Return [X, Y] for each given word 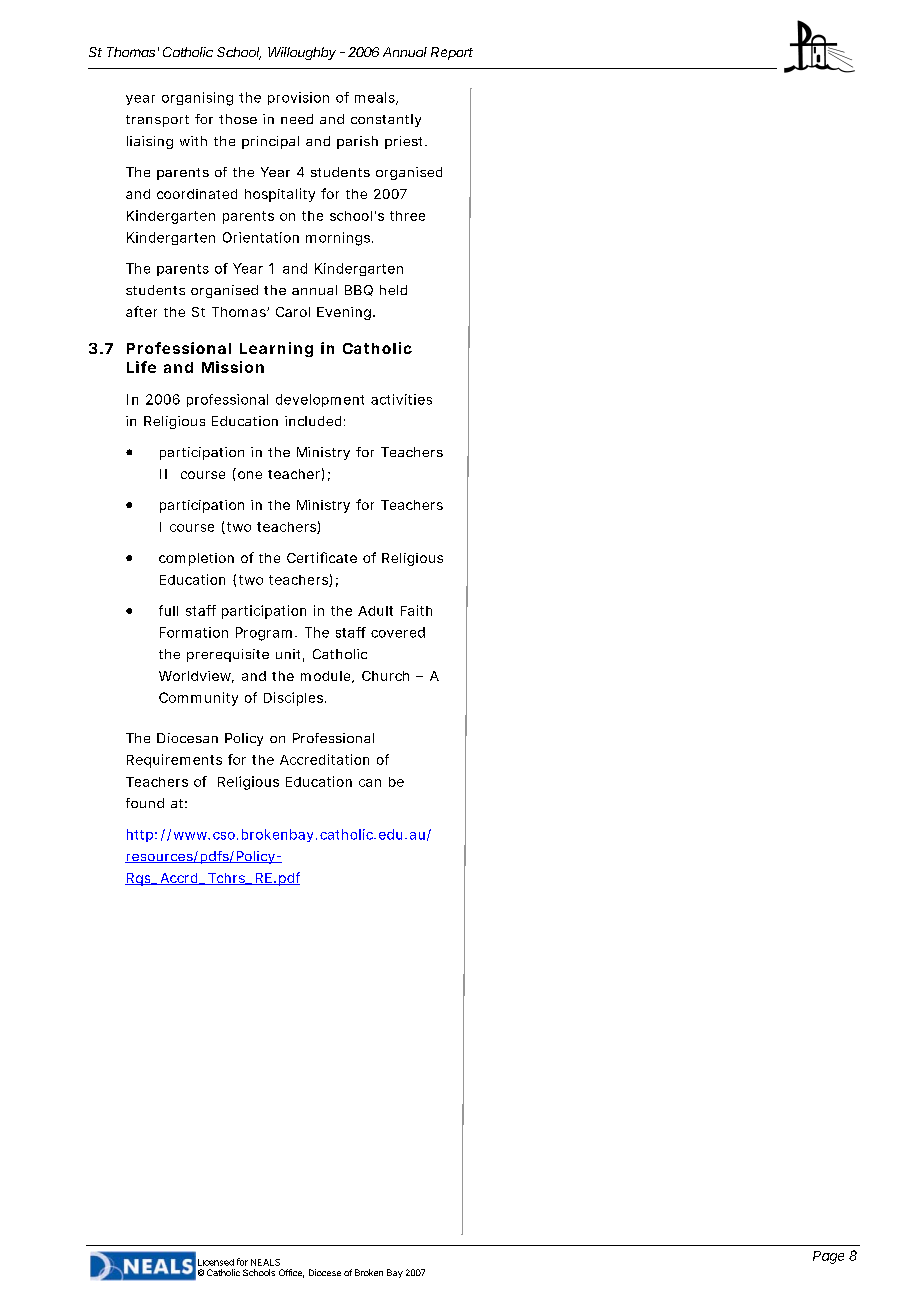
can [370, 783]
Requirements [174, 761]
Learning [276, 349]
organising [197, 99]
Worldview [196, 677]
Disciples [295, 699]
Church [385, 676]
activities [401, 399]
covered [398, 632]
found [145, 803]
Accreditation [324, 759]
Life [141, 367]
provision [298, 98]
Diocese [325, 1272]
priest [405, 142]
